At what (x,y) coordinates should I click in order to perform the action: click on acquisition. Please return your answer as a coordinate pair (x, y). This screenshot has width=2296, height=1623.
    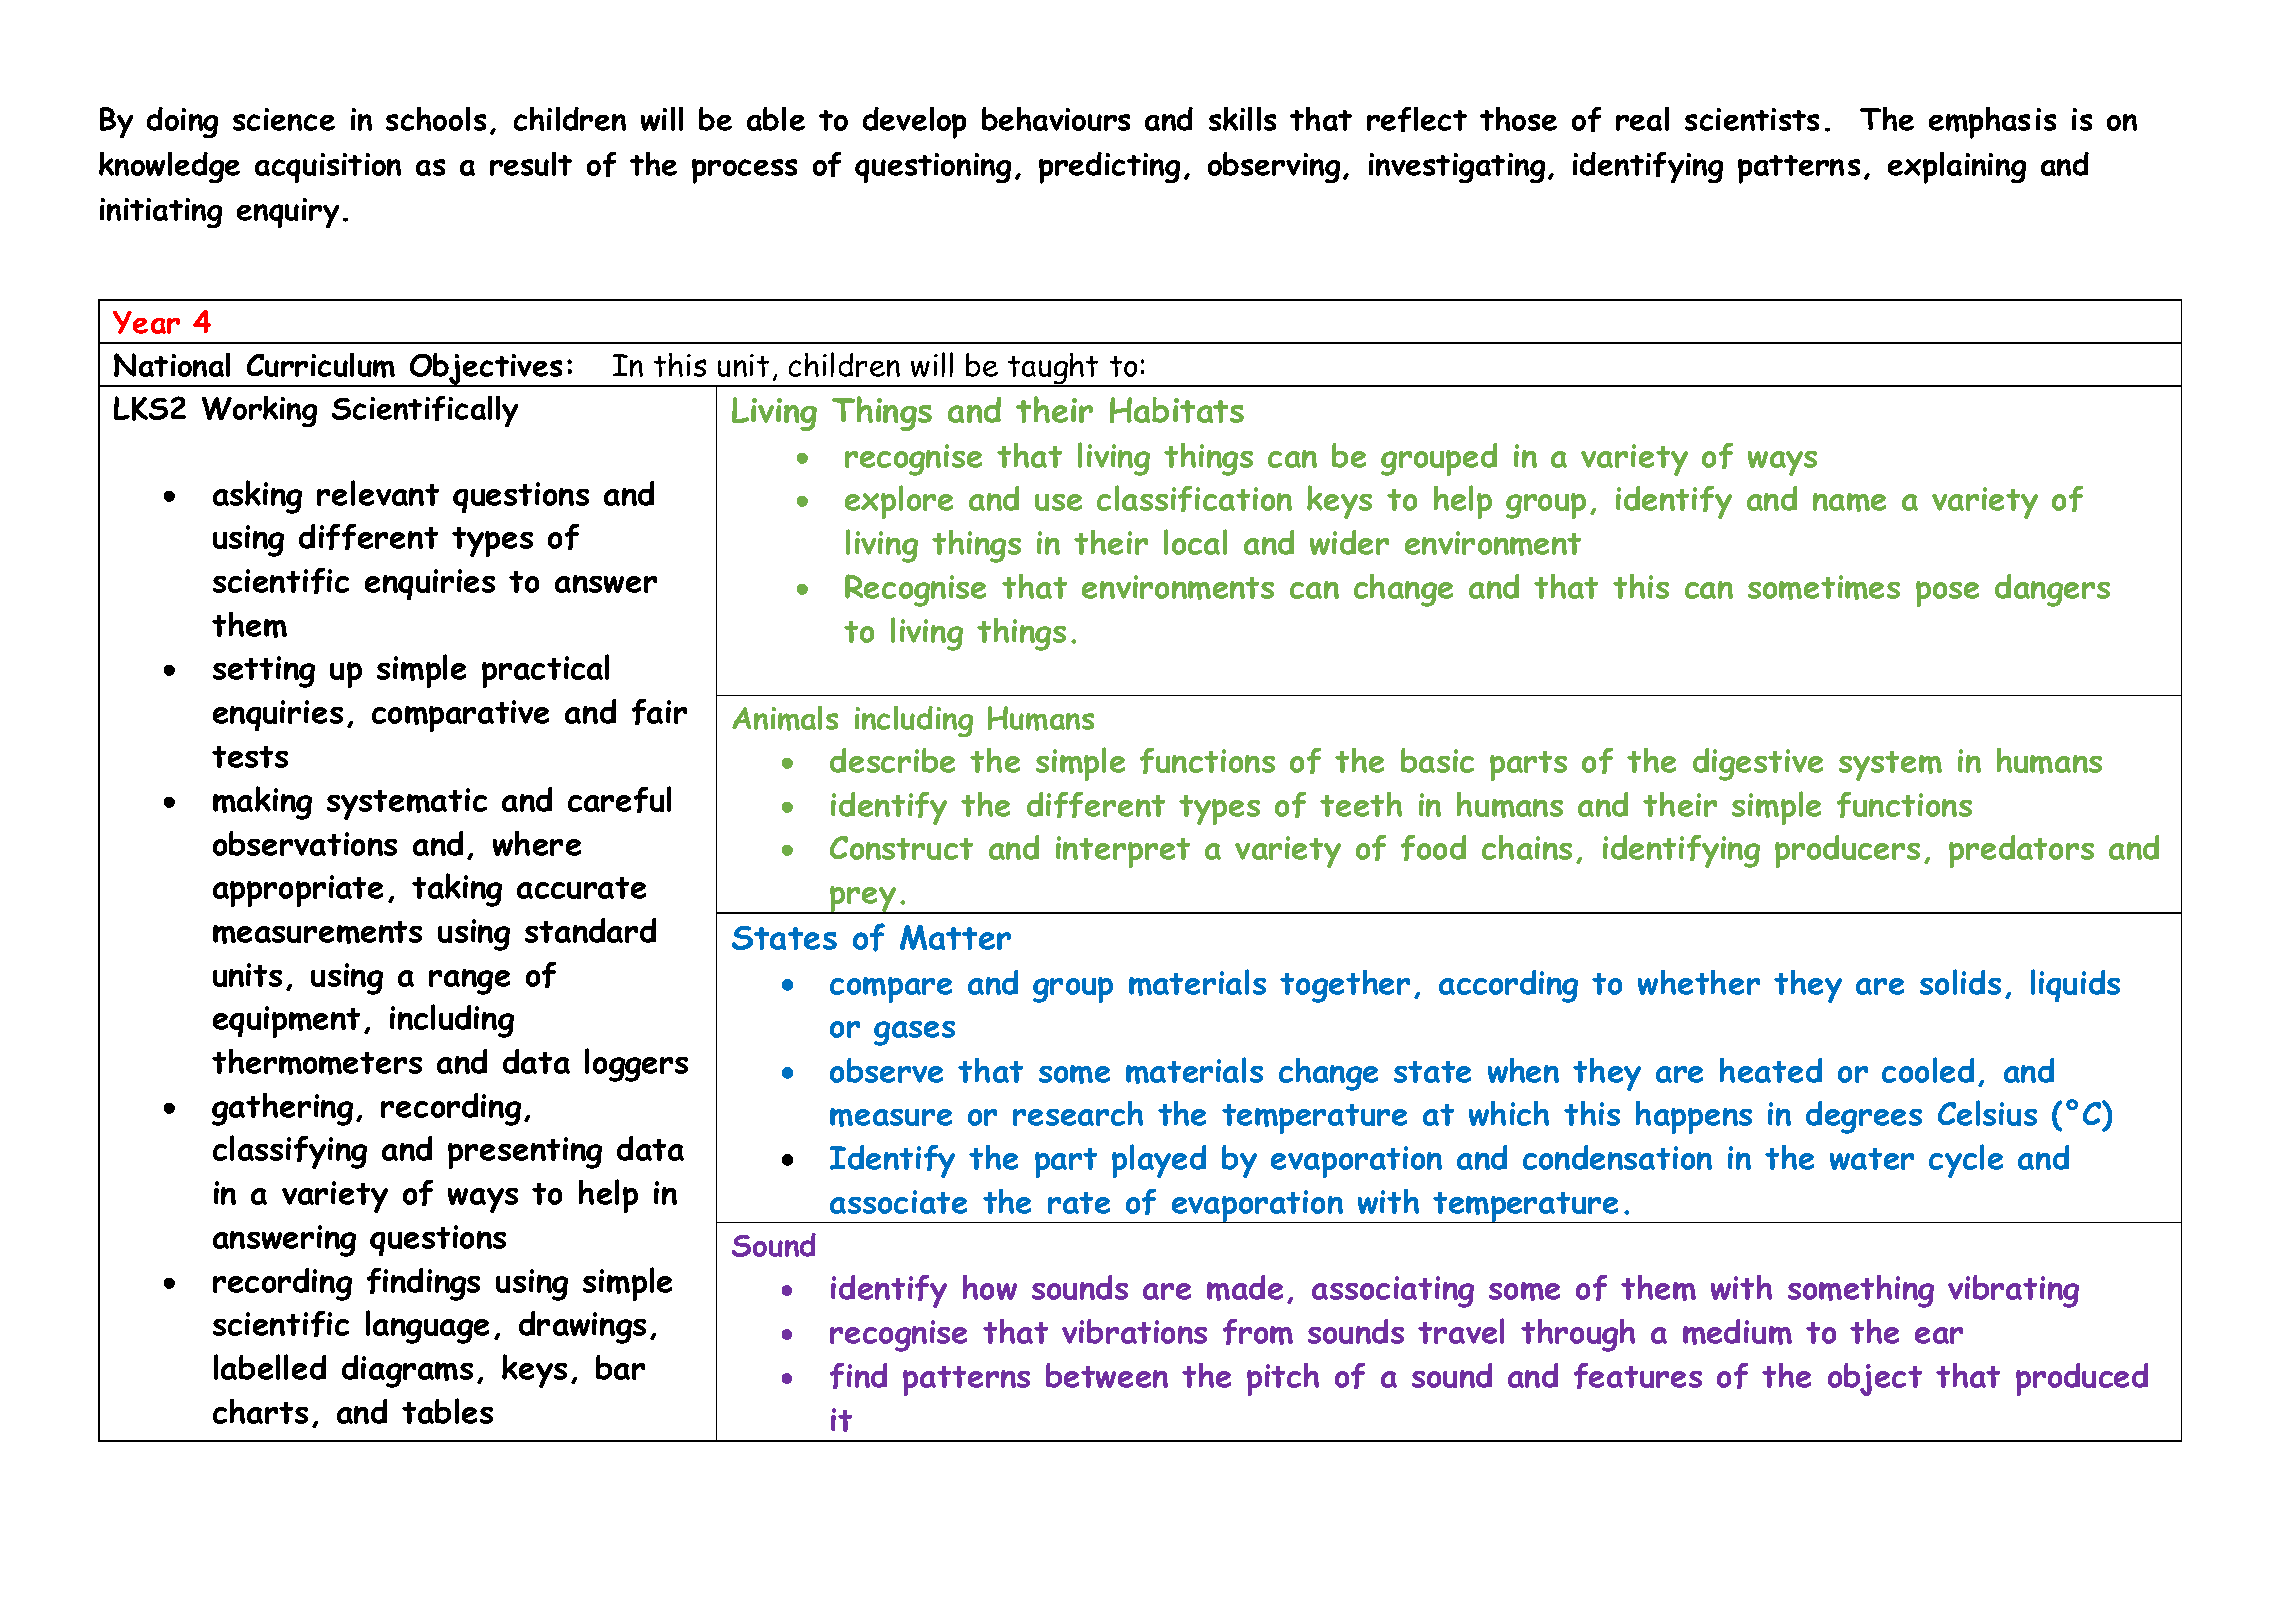
    Looking at the image, I should click on (328, 168).
